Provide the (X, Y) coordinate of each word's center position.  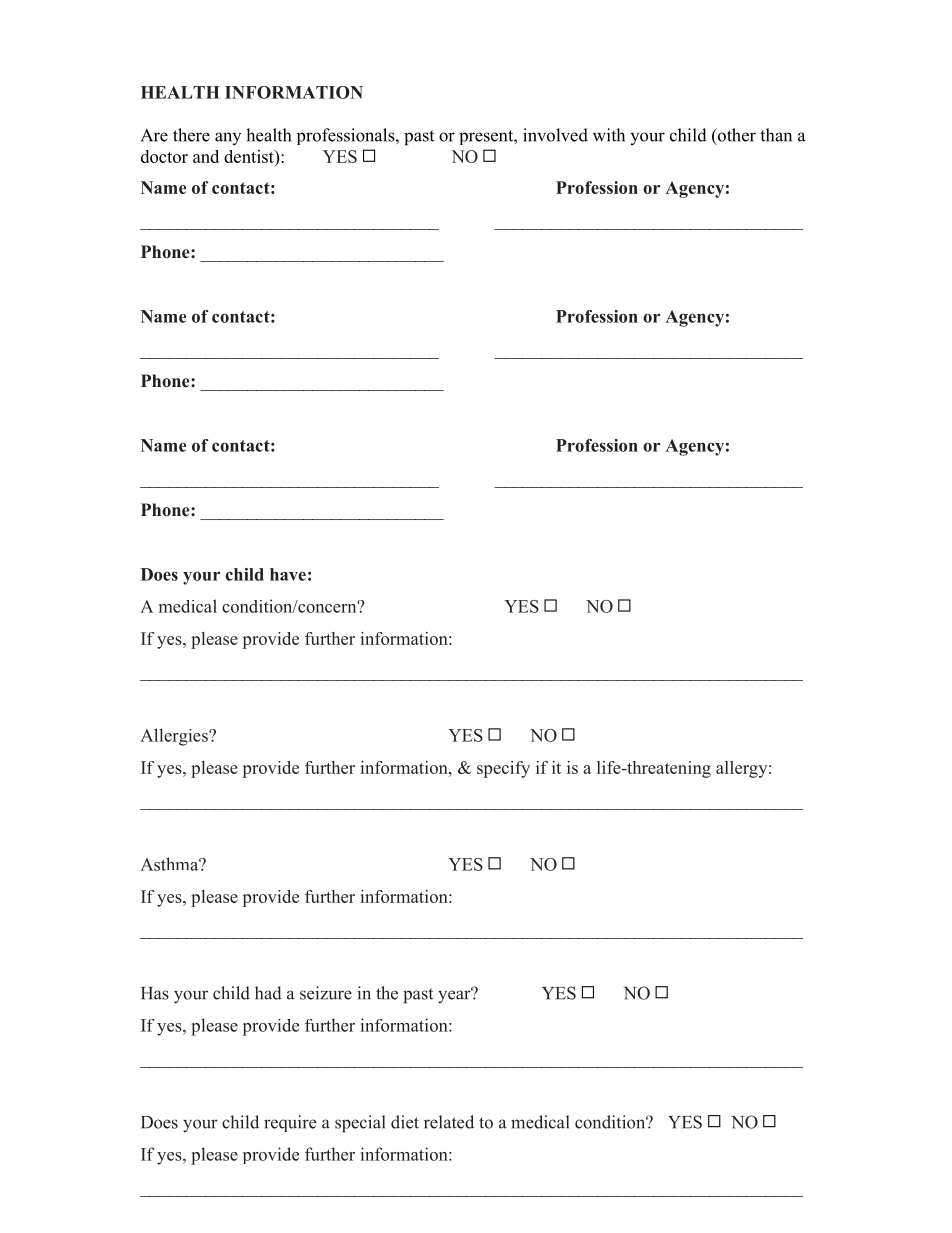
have (288, 574)
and (206, 156)
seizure (326, 993)
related (449, 1122)
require (290, 1123)
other (736, 135)
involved (555, 135)
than (776, 135)
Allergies (175, 737)
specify (503, 769)
